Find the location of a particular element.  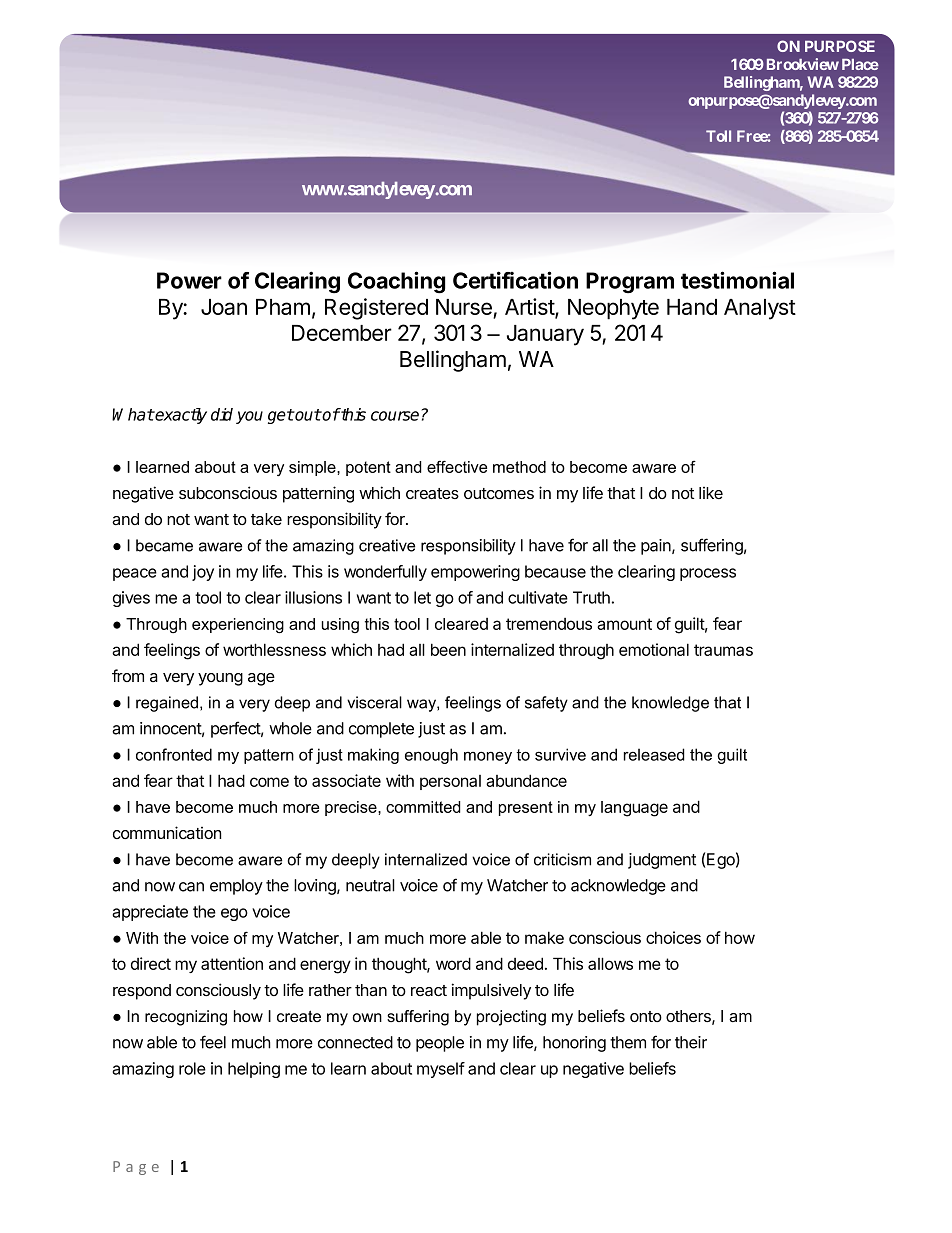

recognizing is located at coordinates (186, 1018).
